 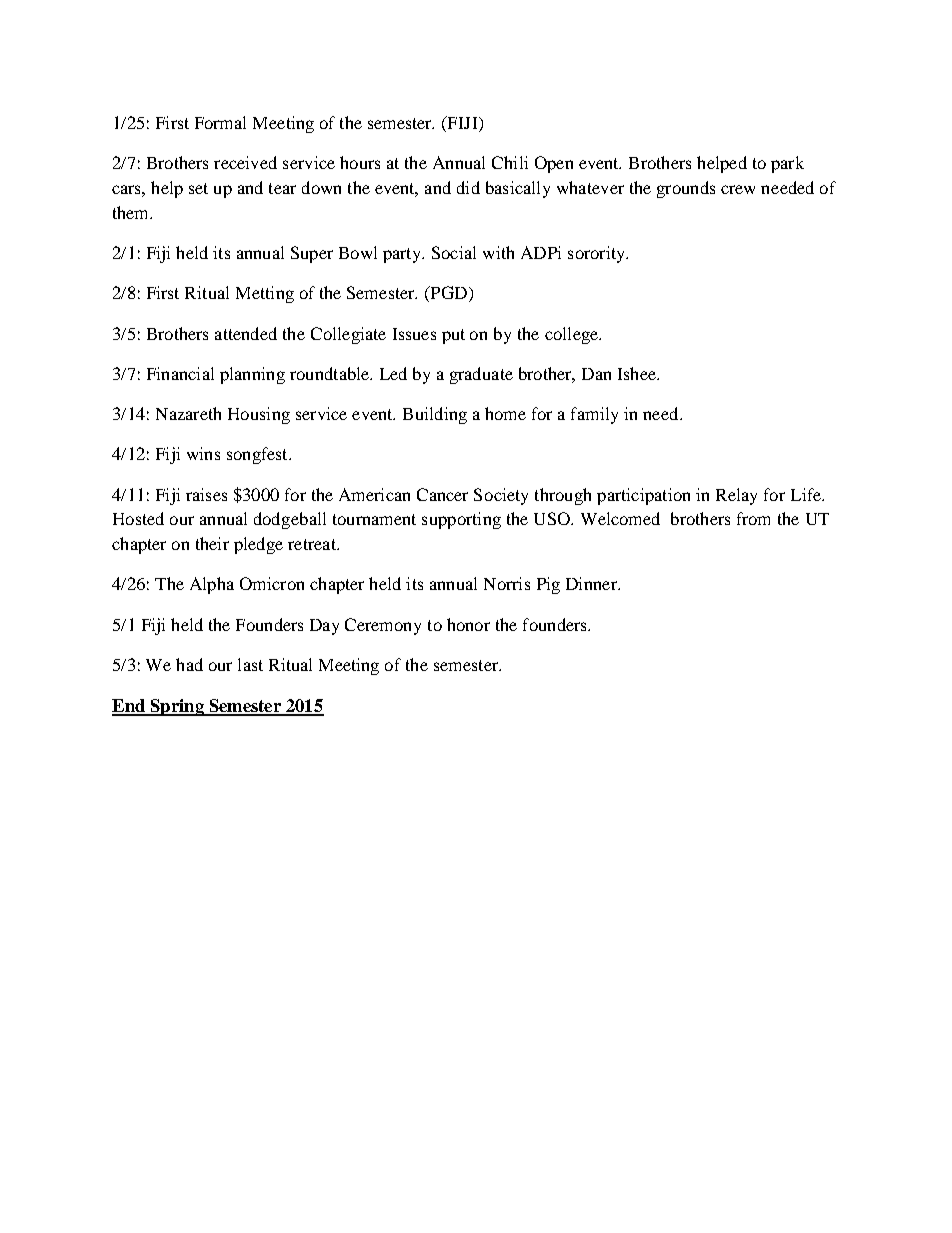 I want to click on honor, so click(x=468, y=624).
